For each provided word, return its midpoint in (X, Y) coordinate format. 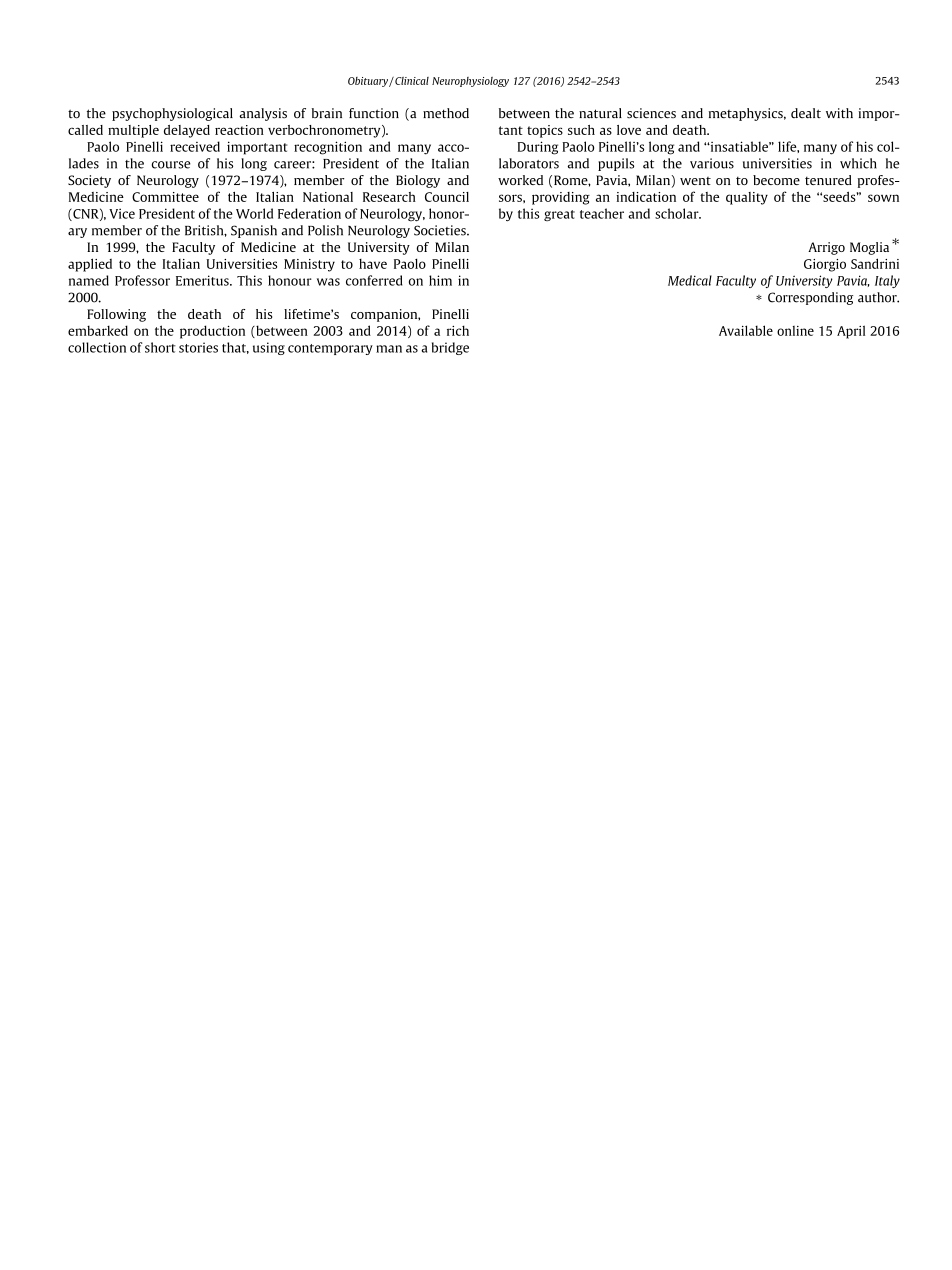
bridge (450, 348)
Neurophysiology (470, 82)
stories (198, 347)
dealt (806, 113)
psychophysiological (172, 114)
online (795, 331)
